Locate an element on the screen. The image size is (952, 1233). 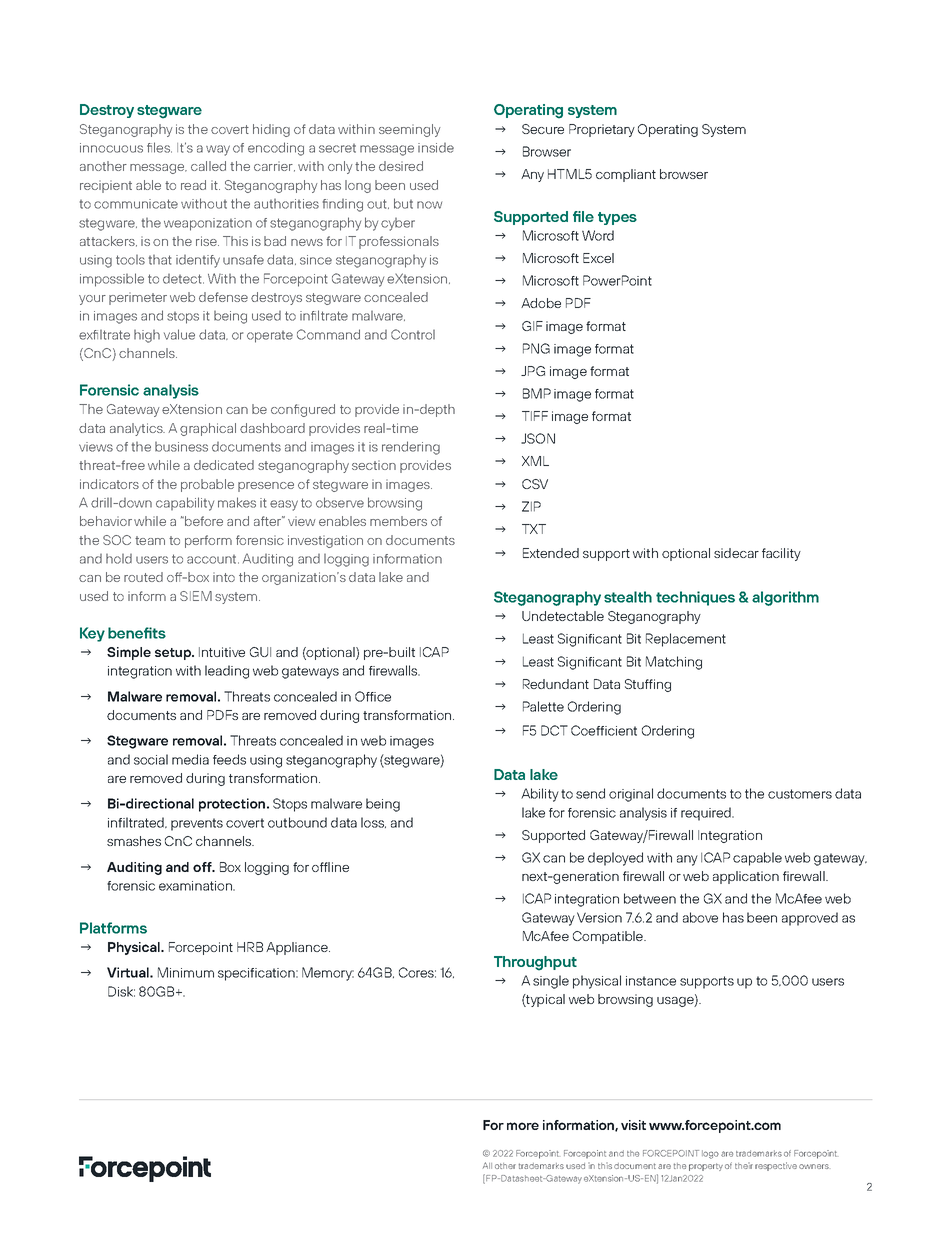
compliant is located at coordinates (626, 175).
